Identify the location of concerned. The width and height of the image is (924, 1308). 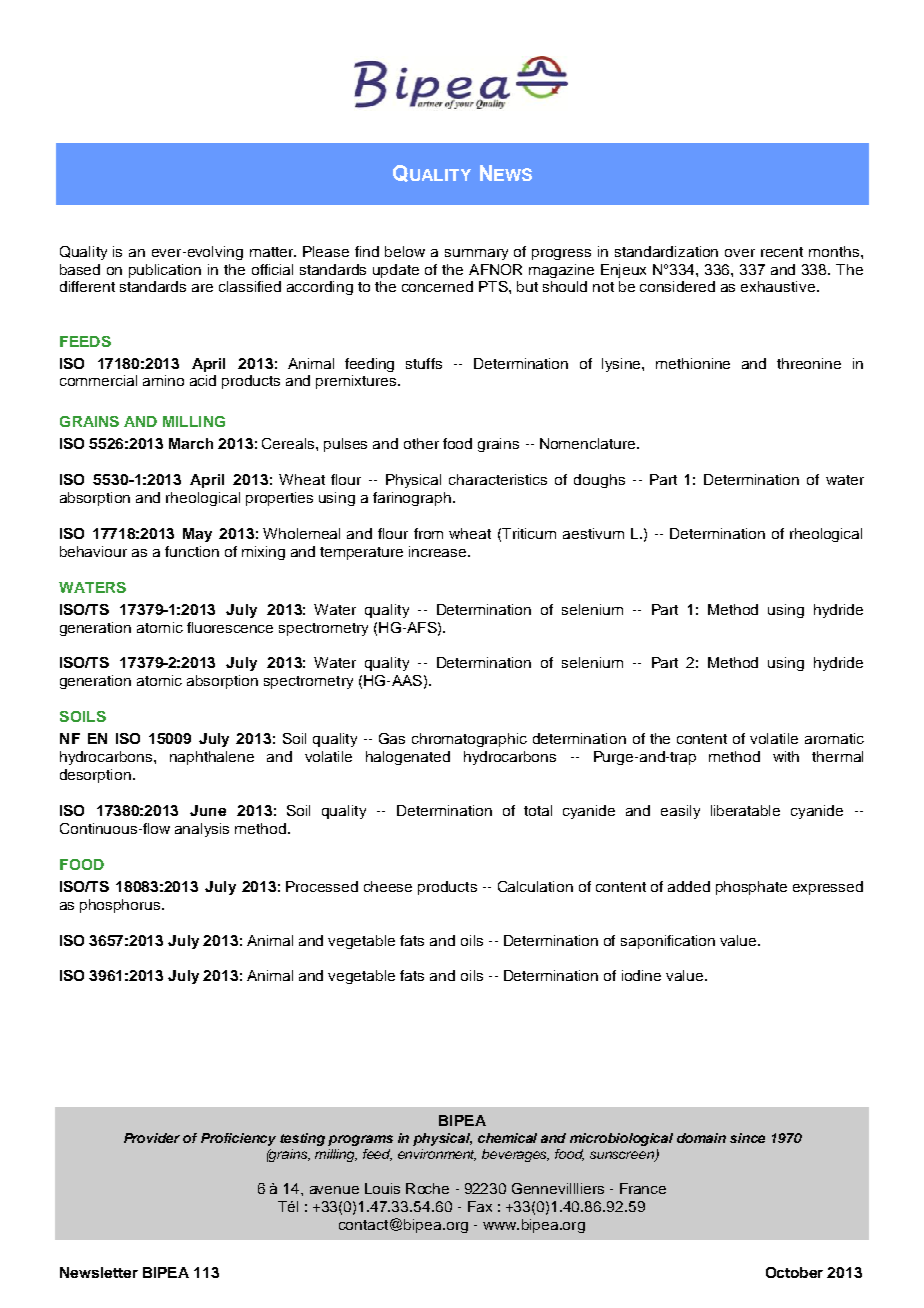
(437, 286).
